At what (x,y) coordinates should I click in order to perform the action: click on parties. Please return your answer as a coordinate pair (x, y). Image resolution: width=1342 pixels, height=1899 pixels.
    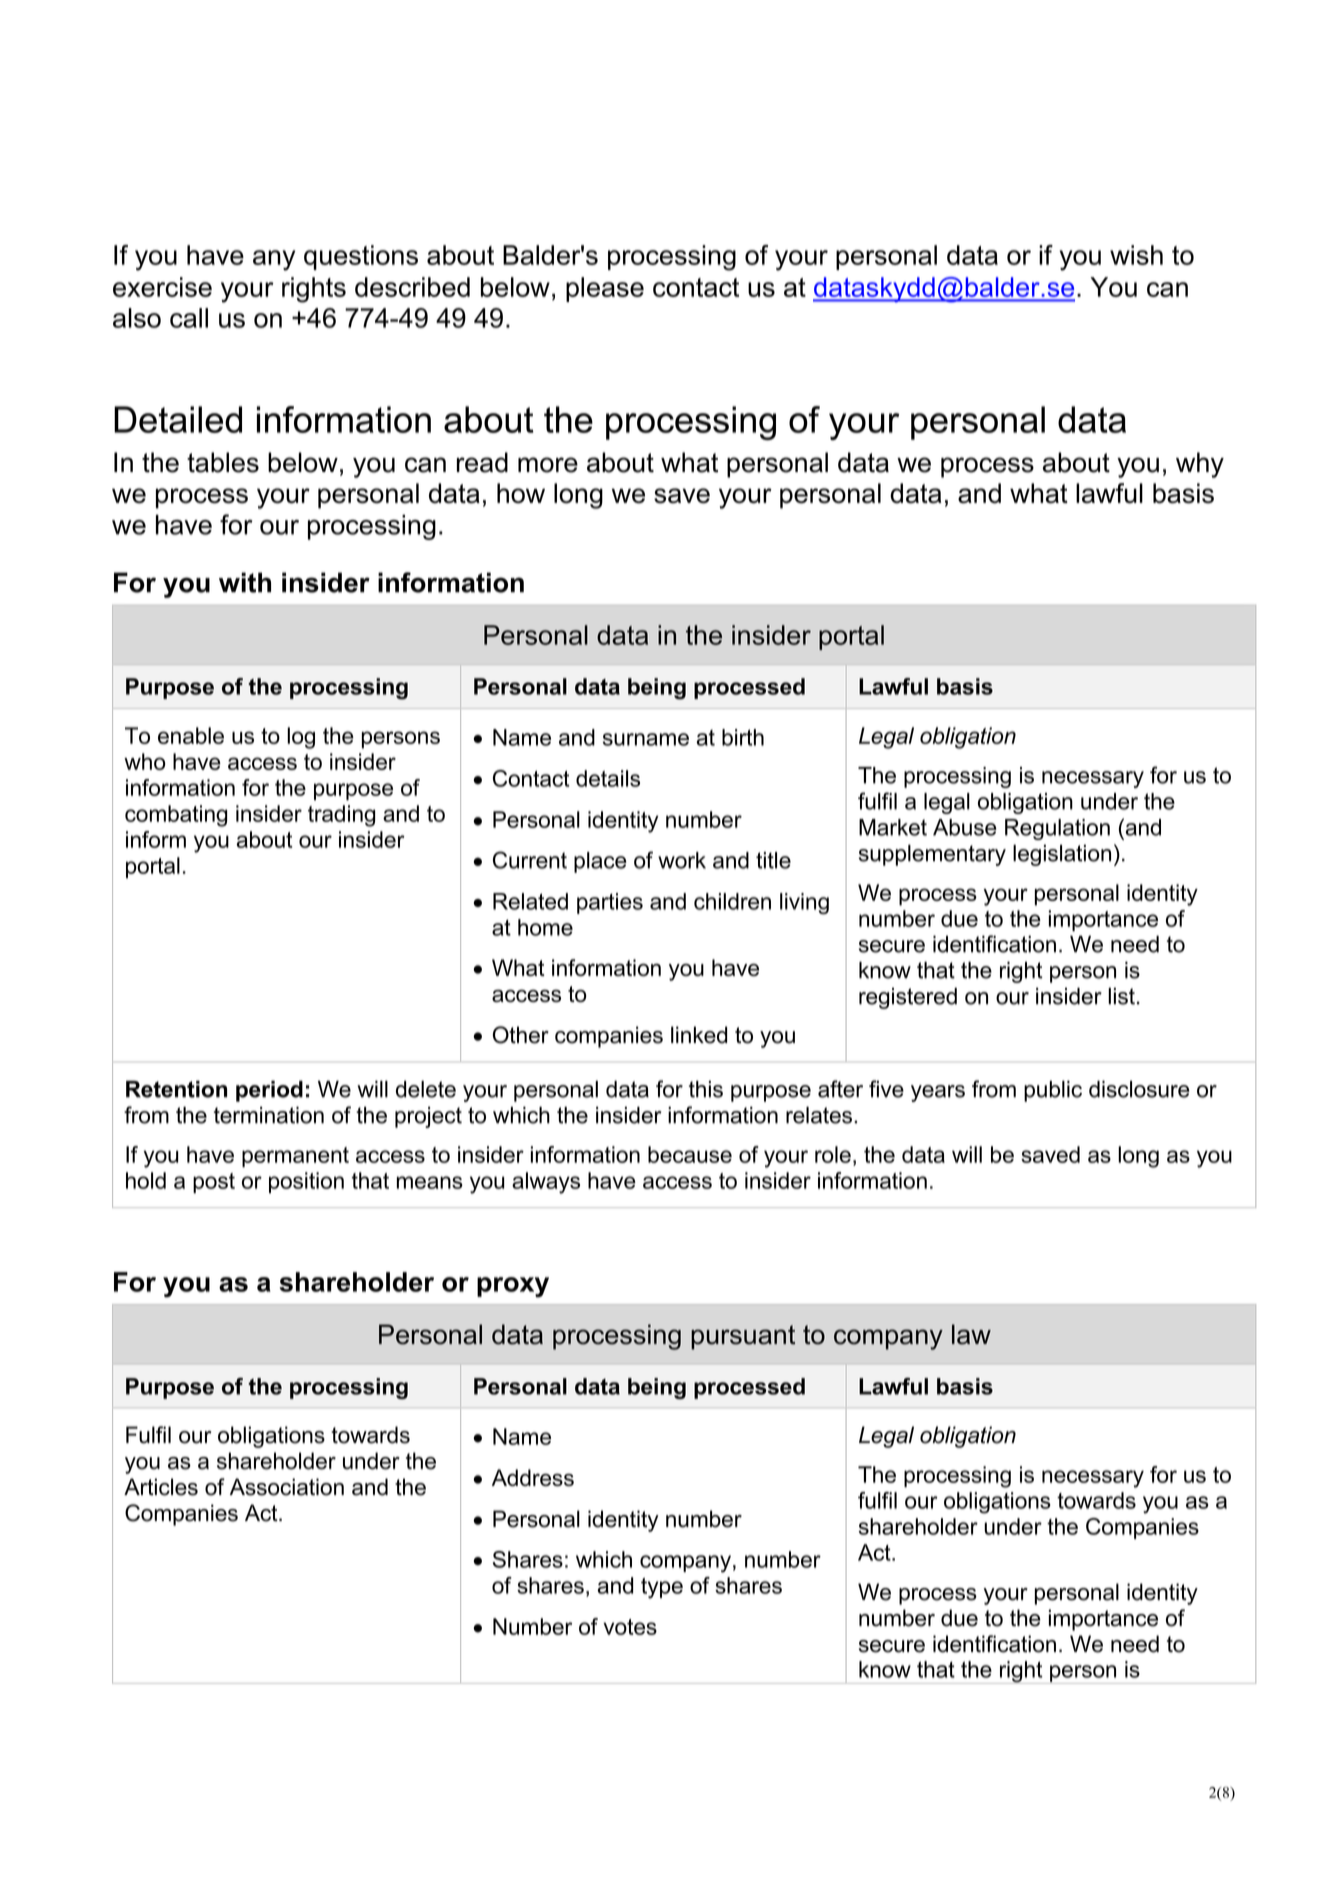
    Looking at the image, I should click on (610, 903).
